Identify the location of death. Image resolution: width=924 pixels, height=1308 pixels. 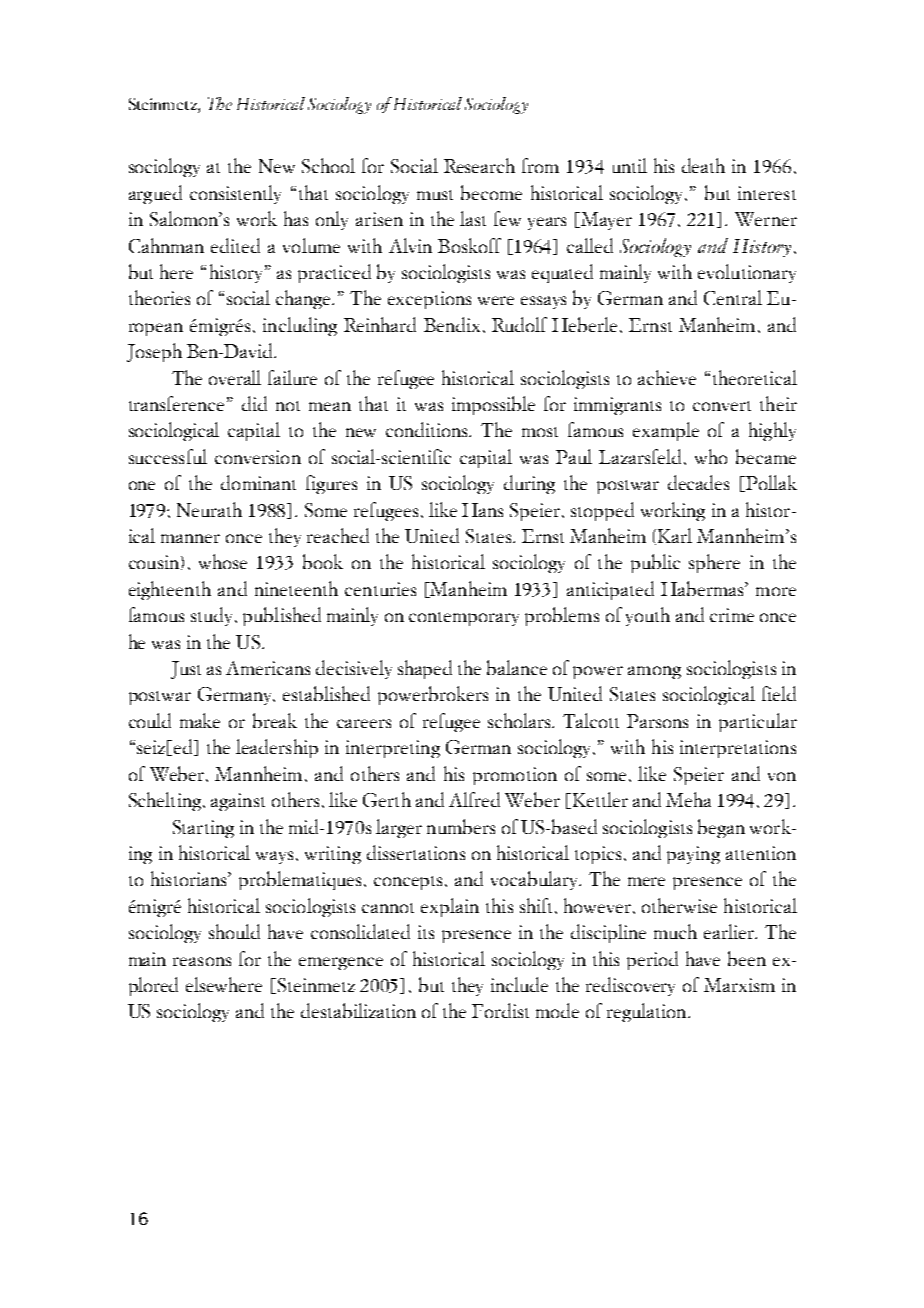
(703, 165).
